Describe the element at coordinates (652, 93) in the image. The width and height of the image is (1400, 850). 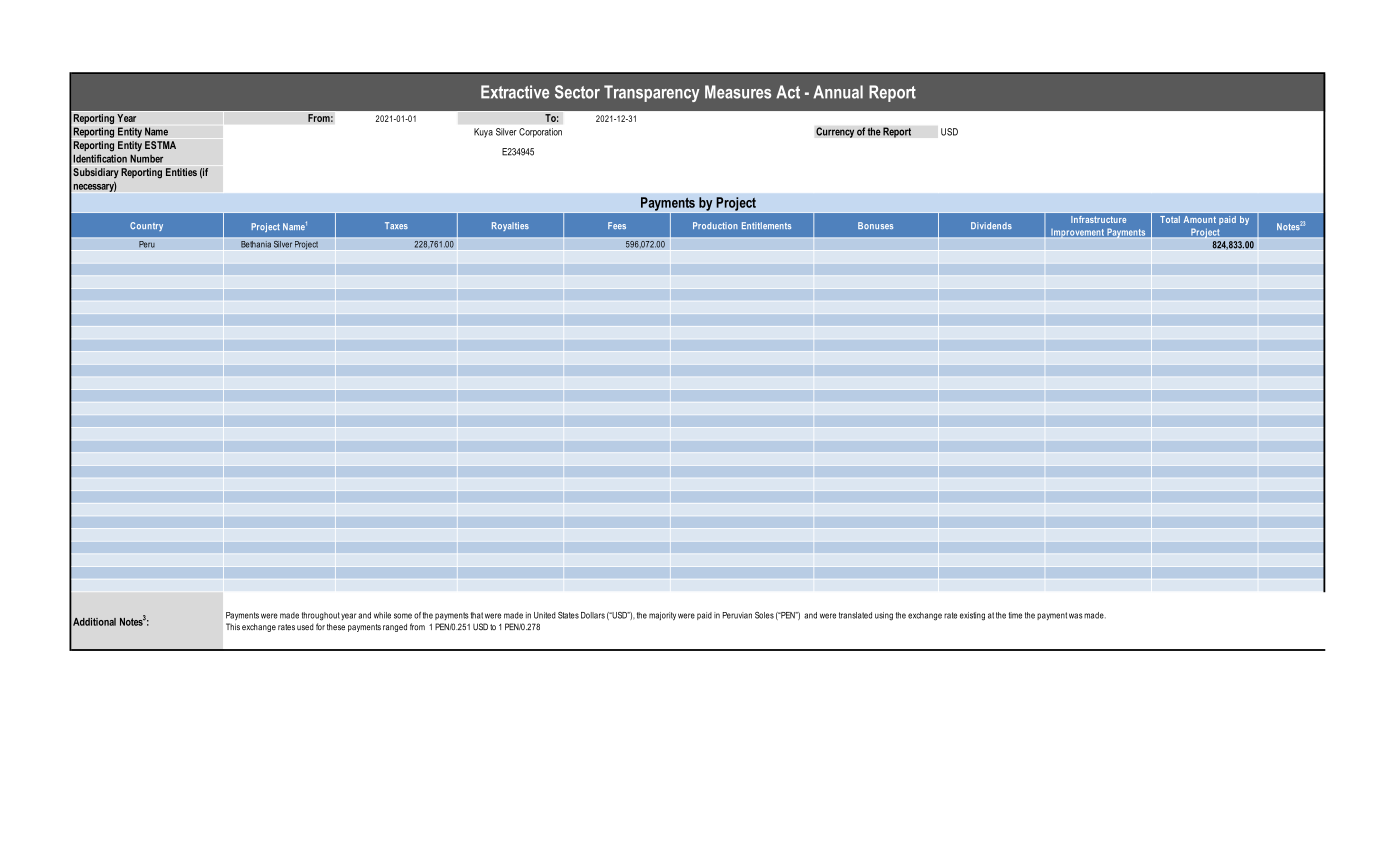
I see `Transparency` at that location.
